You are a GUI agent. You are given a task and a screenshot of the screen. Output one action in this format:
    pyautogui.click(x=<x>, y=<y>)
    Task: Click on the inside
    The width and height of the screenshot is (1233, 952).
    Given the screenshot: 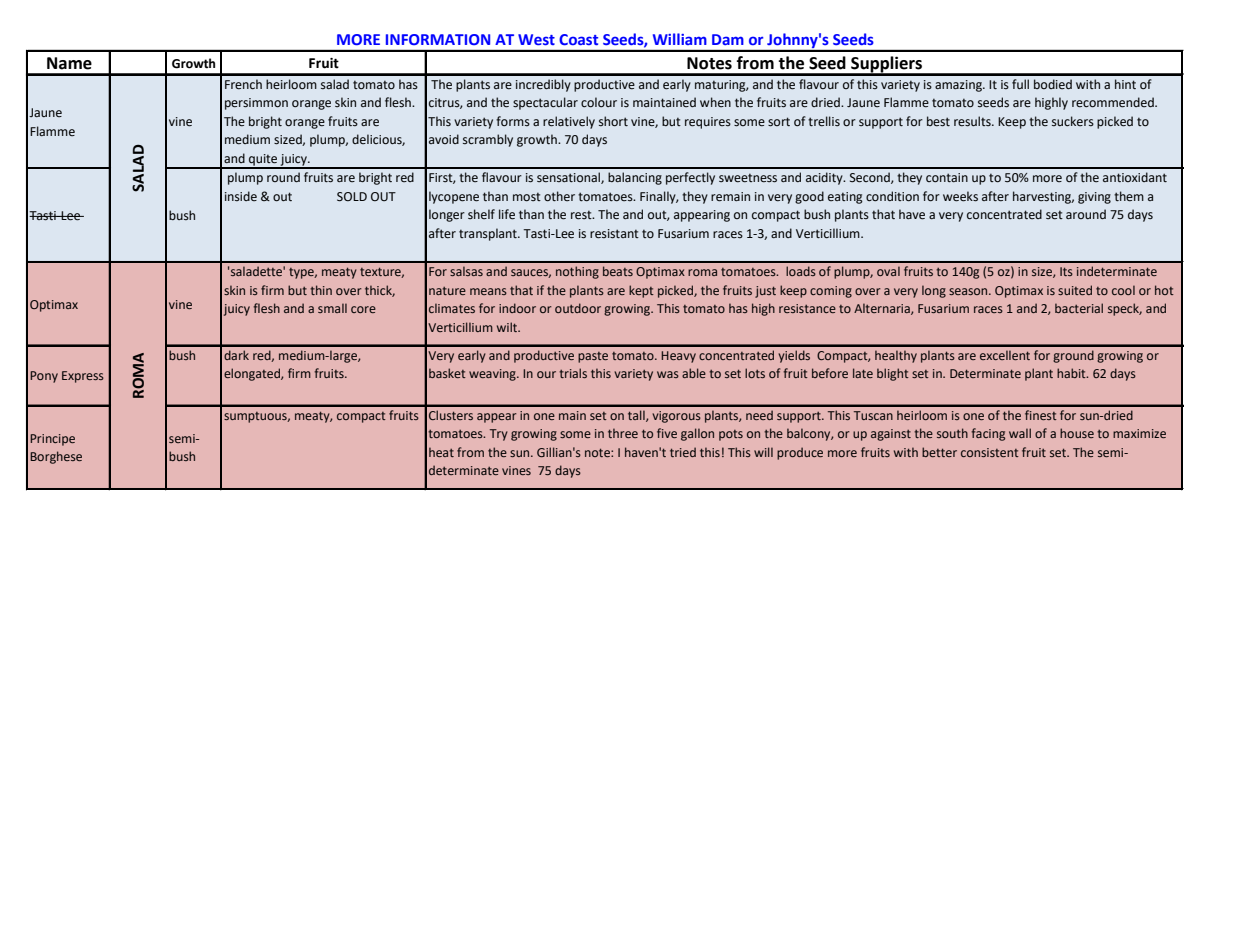 What is the action you would take?
    pyautogui.click(x=241, y=196)
